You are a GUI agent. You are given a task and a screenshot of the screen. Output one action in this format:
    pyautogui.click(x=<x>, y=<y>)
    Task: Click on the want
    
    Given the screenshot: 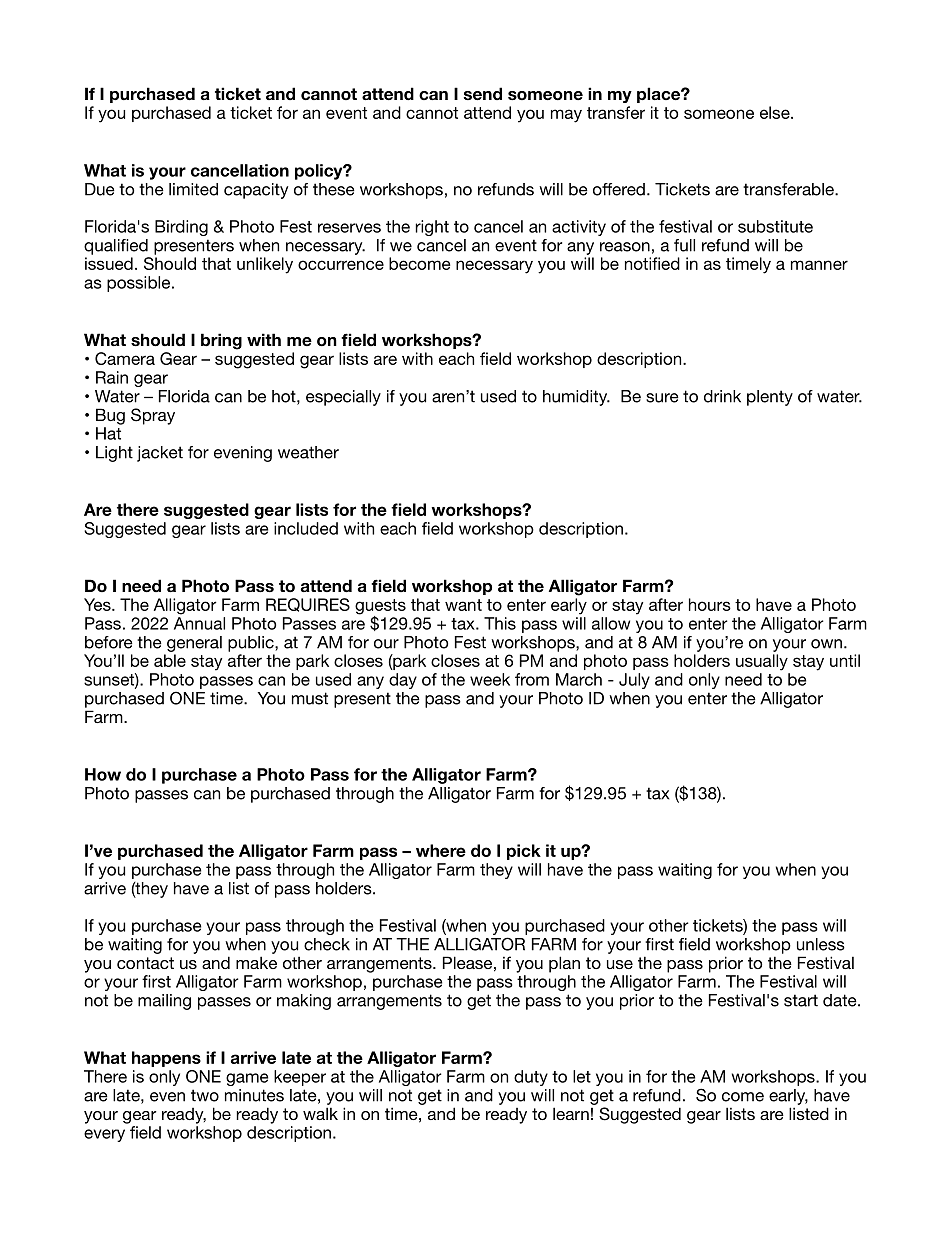 What is the action you would take?
    pyautogui.click(x=463, y=605)
